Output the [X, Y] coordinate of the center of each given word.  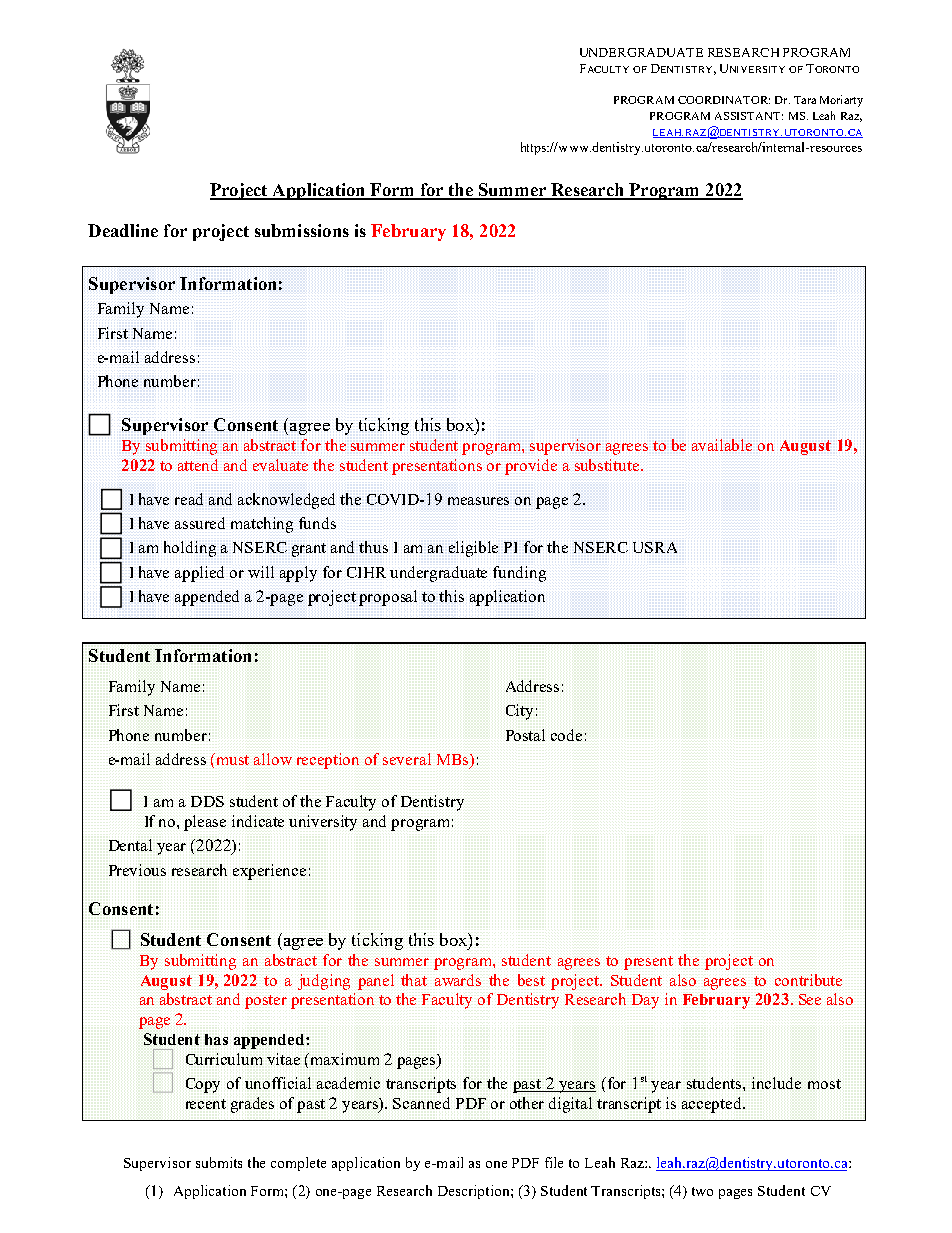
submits [219, 1162]
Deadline [123, 230]
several [407, 759]
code [566, 735]
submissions [302, 230]
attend [198, 465]
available [722, 445]
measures [478, 501]
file [554, 1162]
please [205, 823]
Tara [805, 100]
